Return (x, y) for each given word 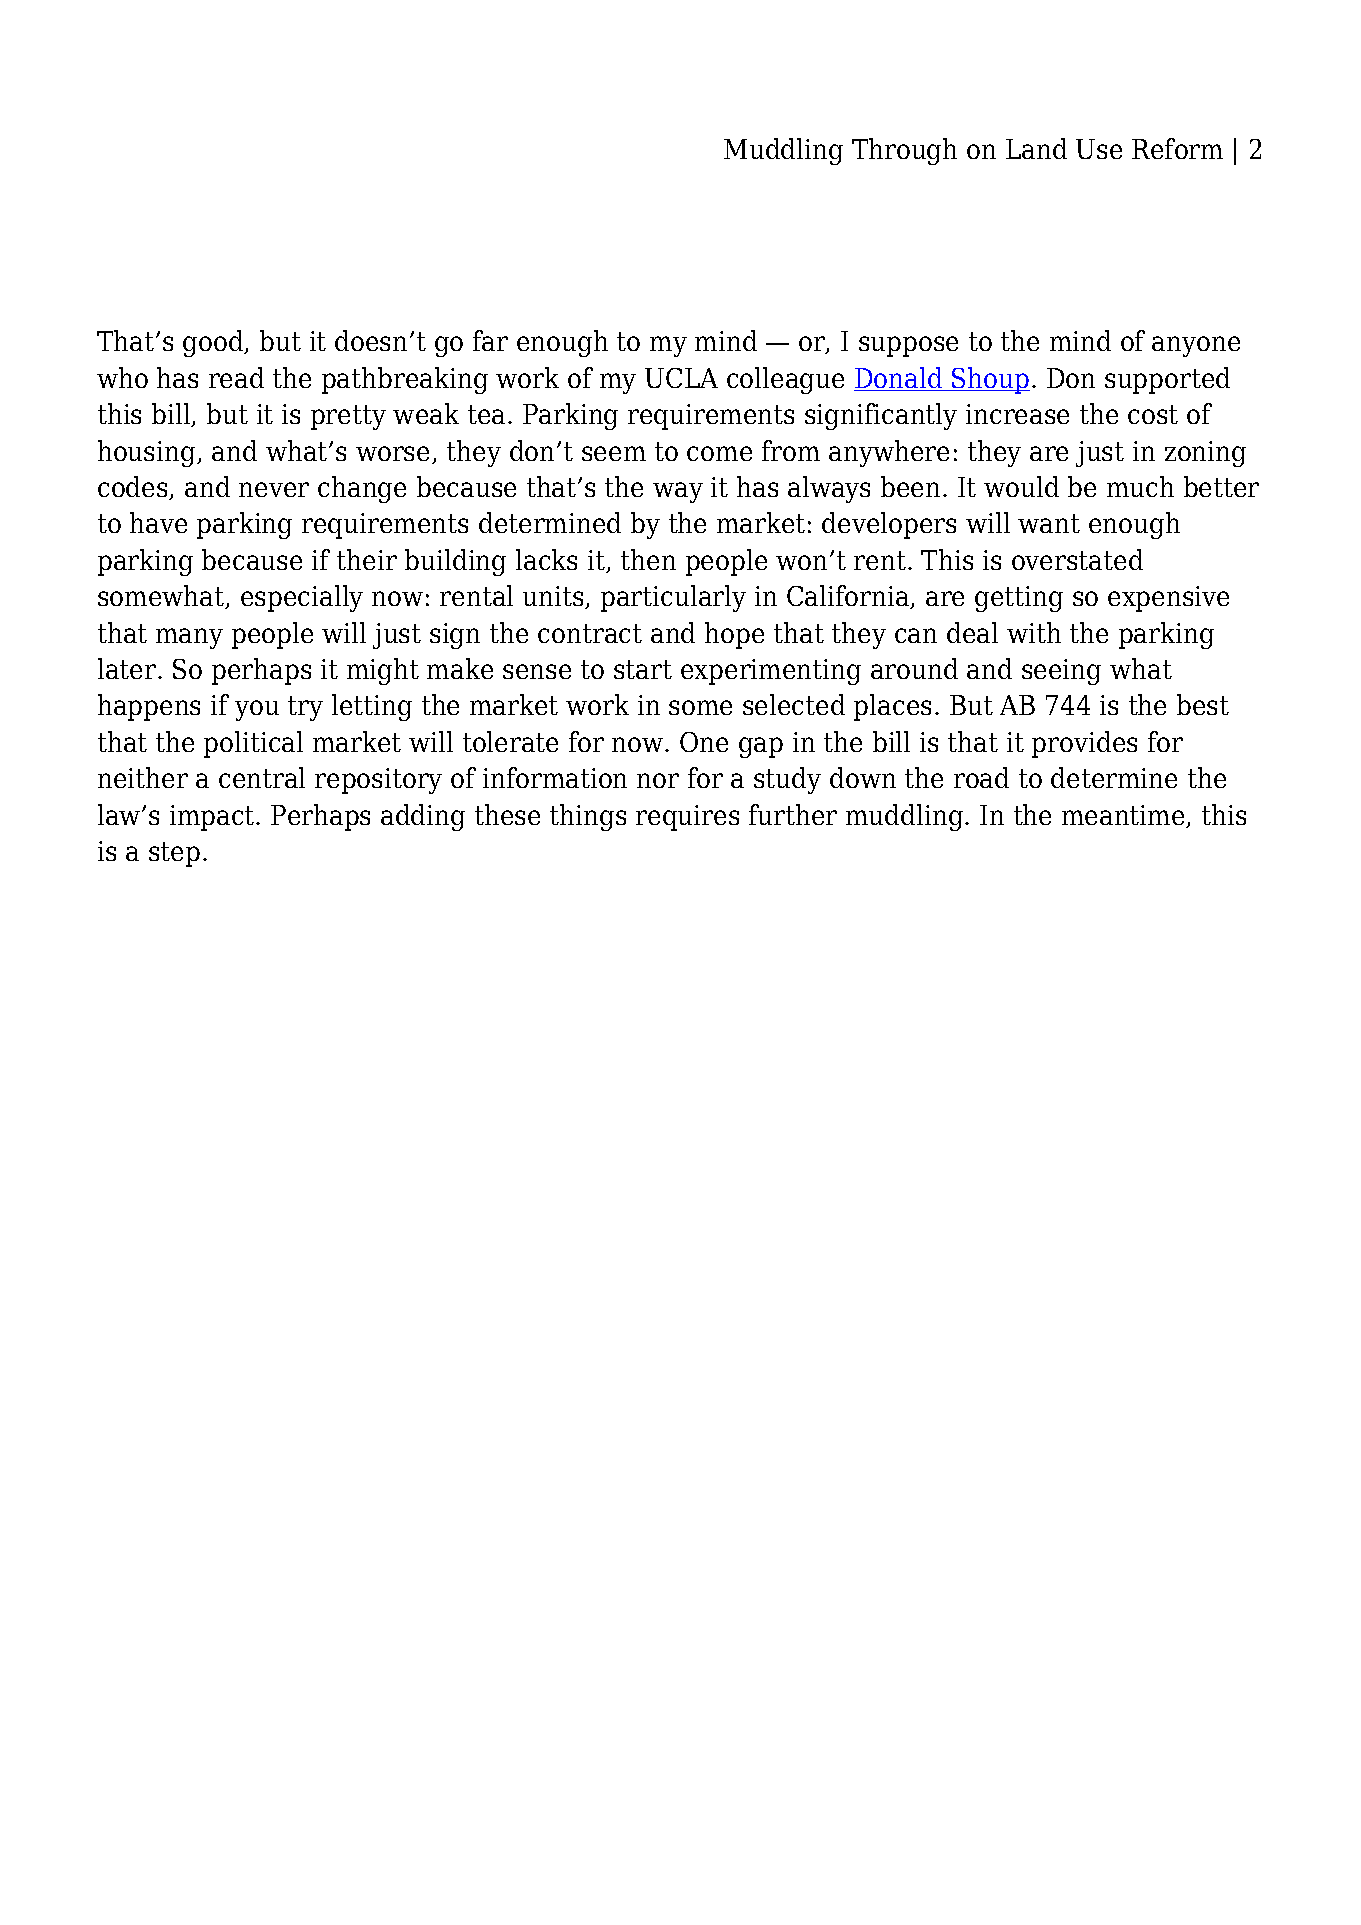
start (643, 669)
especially (302, 598)
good (214, 343)
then (648, 559)
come (719, 453)
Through (904, 151)
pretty (348, 417)
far (490, 340)
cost (1153, 414)
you (257, 710)
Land (1036, 148)
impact (213, 818)
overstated (1077, 559)
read (236, 377)
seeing (1061, 672)
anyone (1196, 346)
